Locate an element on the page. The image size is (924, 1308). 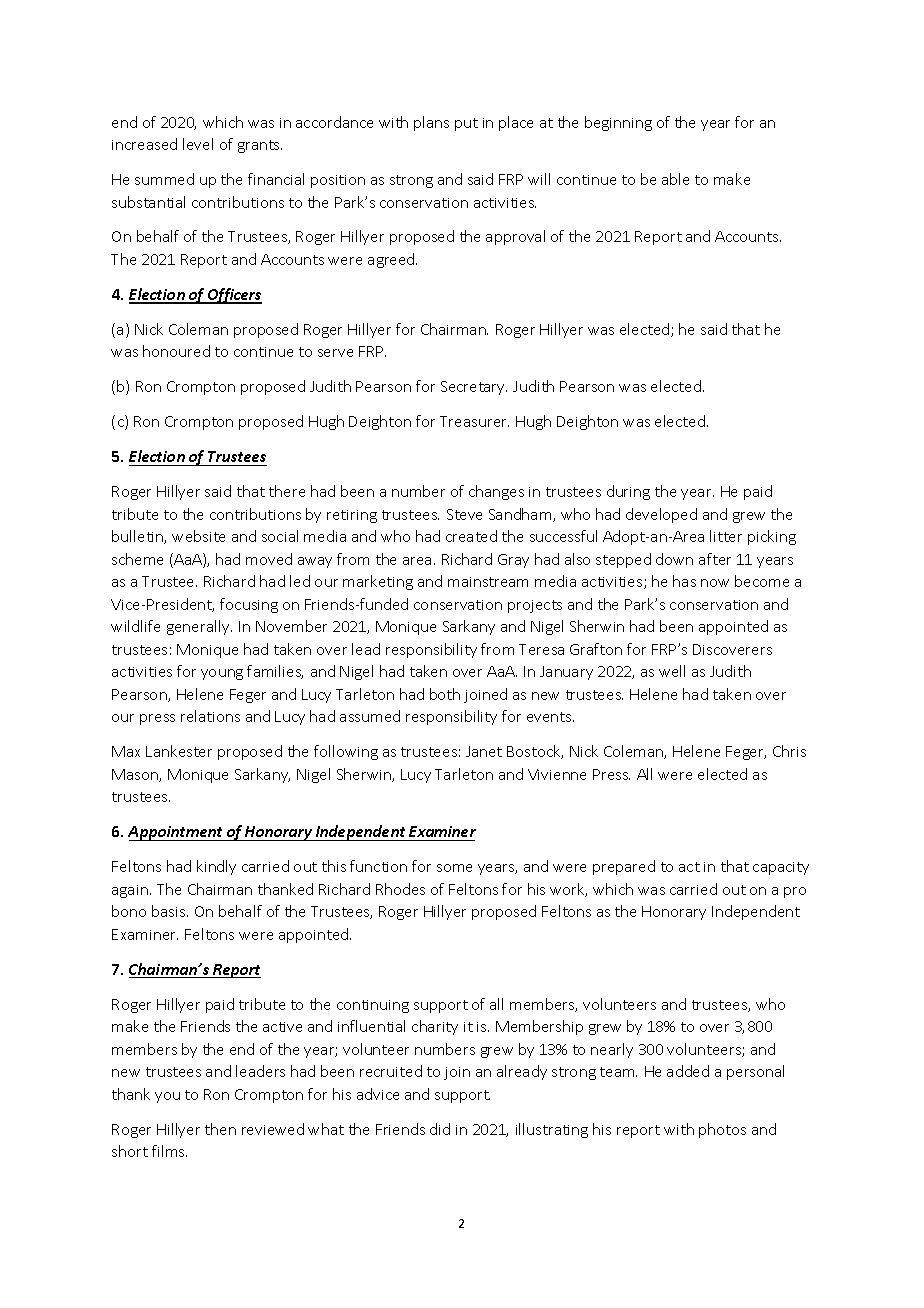
then is located at coordinates (220, 1129).
